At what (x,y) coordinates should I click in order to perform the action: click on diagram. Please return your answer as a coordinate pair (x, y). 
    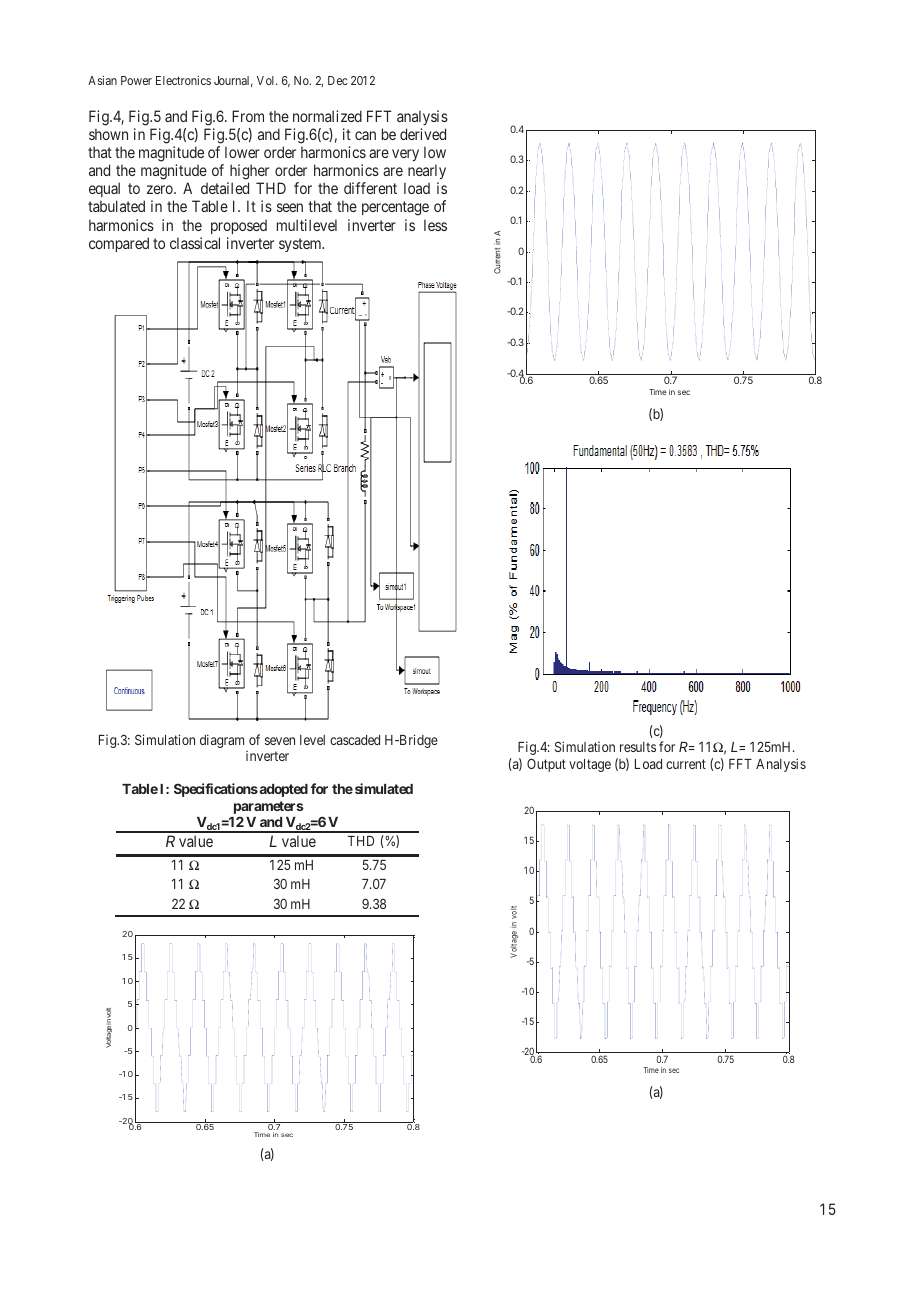
    Looking at the image, I should click on (224, 742).
